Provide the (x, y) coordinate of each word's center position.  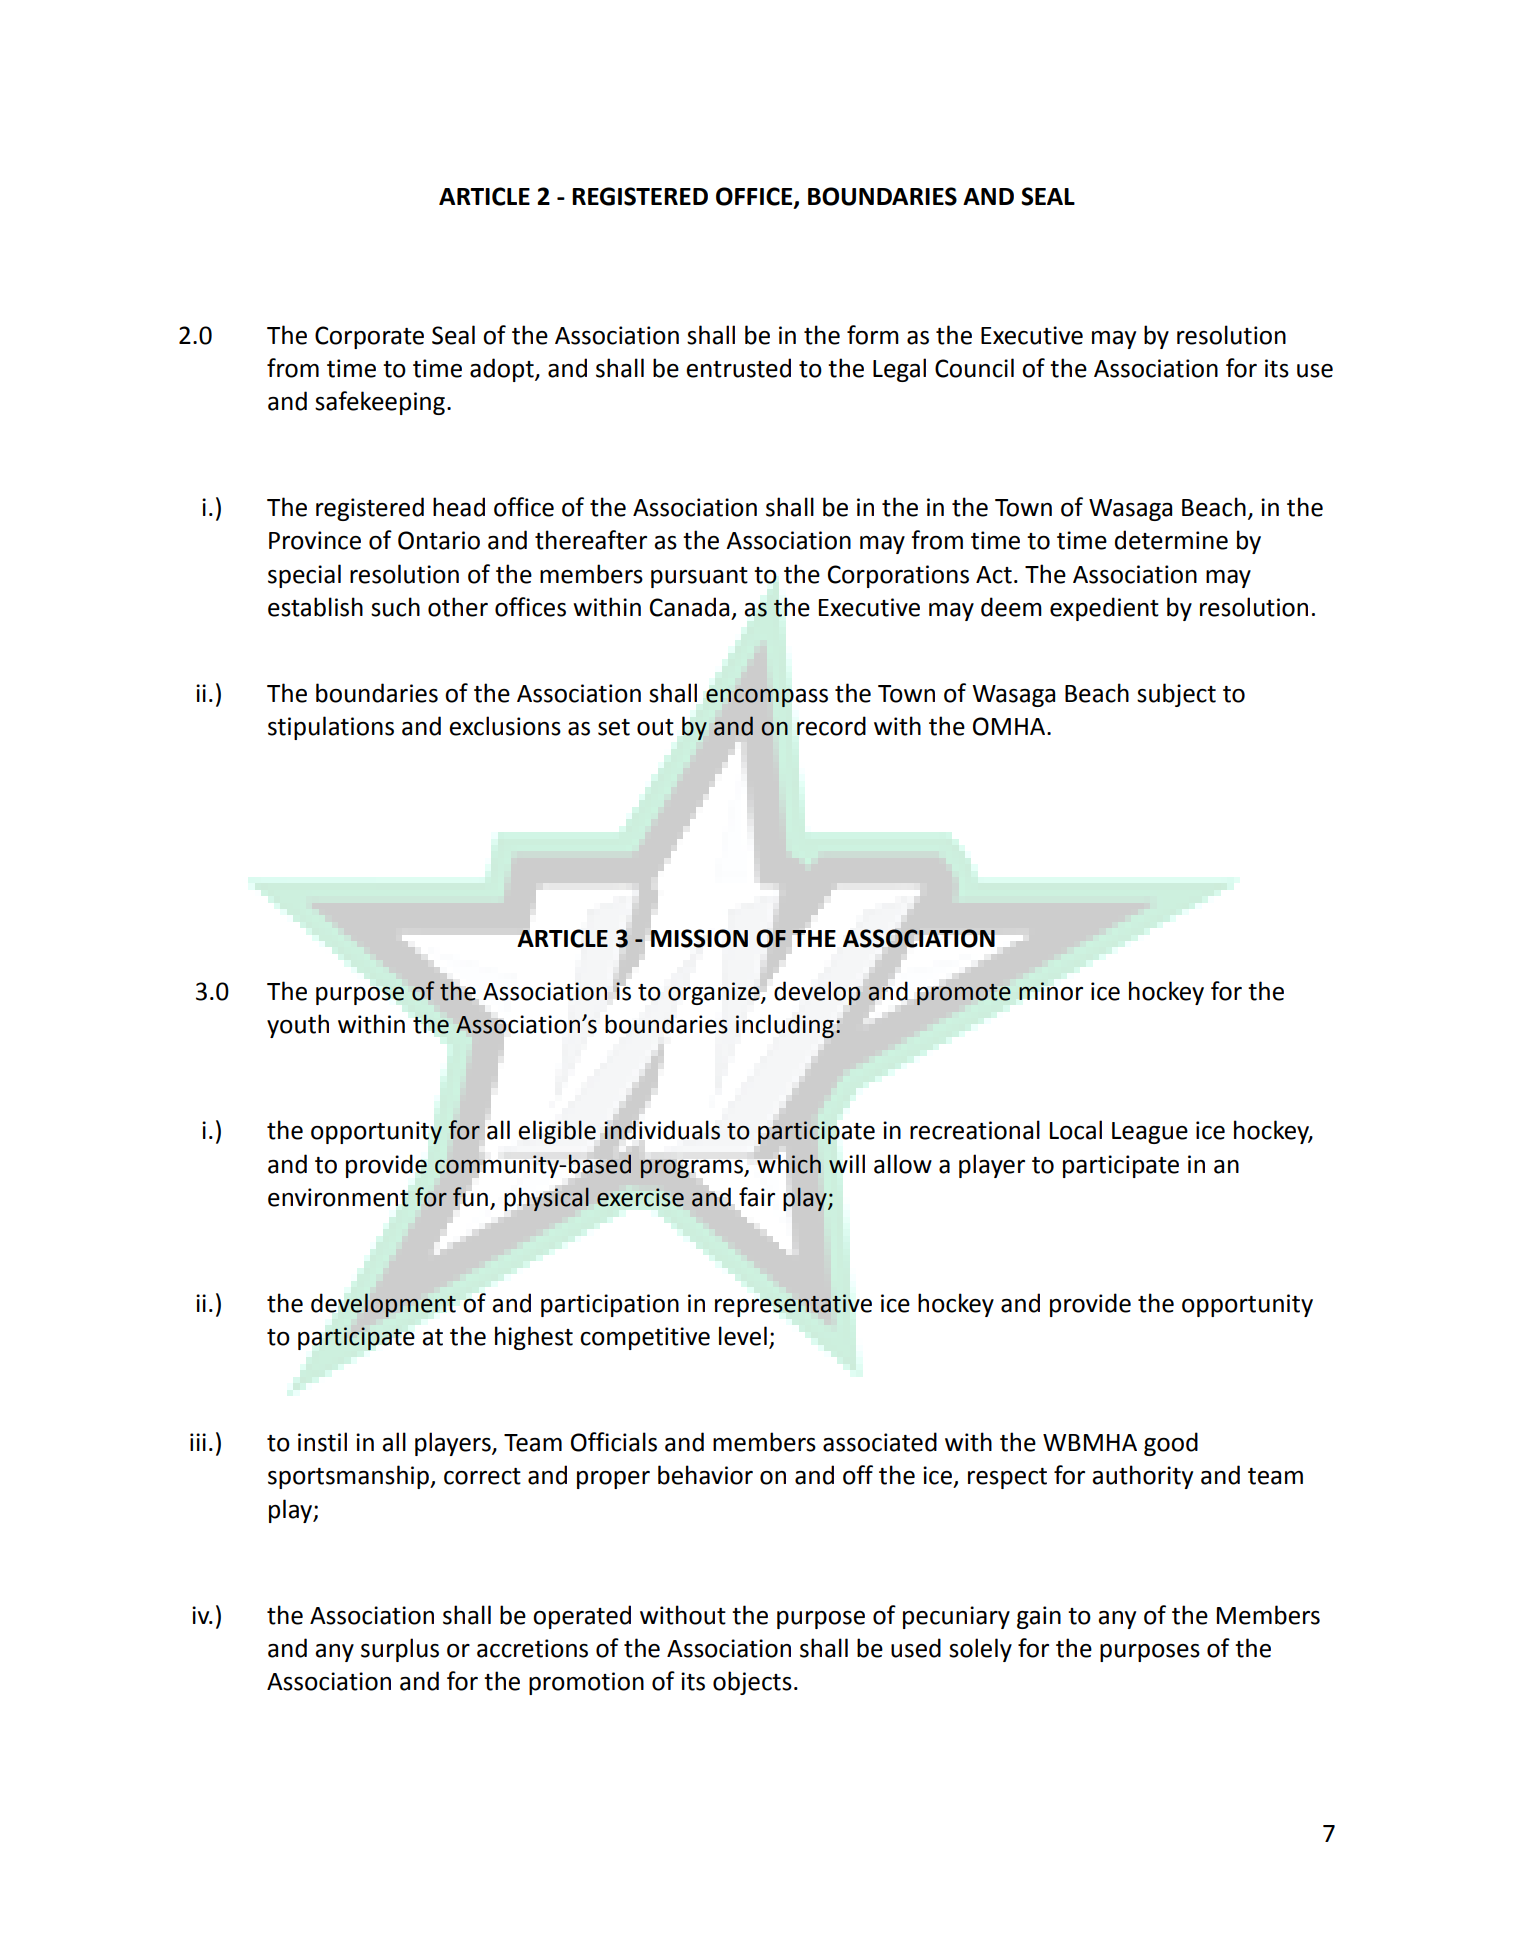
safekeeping (380, 403)
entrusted (738, 368)
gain (1039, 1617)
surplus (400, 1650)
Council (974, 368)
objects (752, 1683)
